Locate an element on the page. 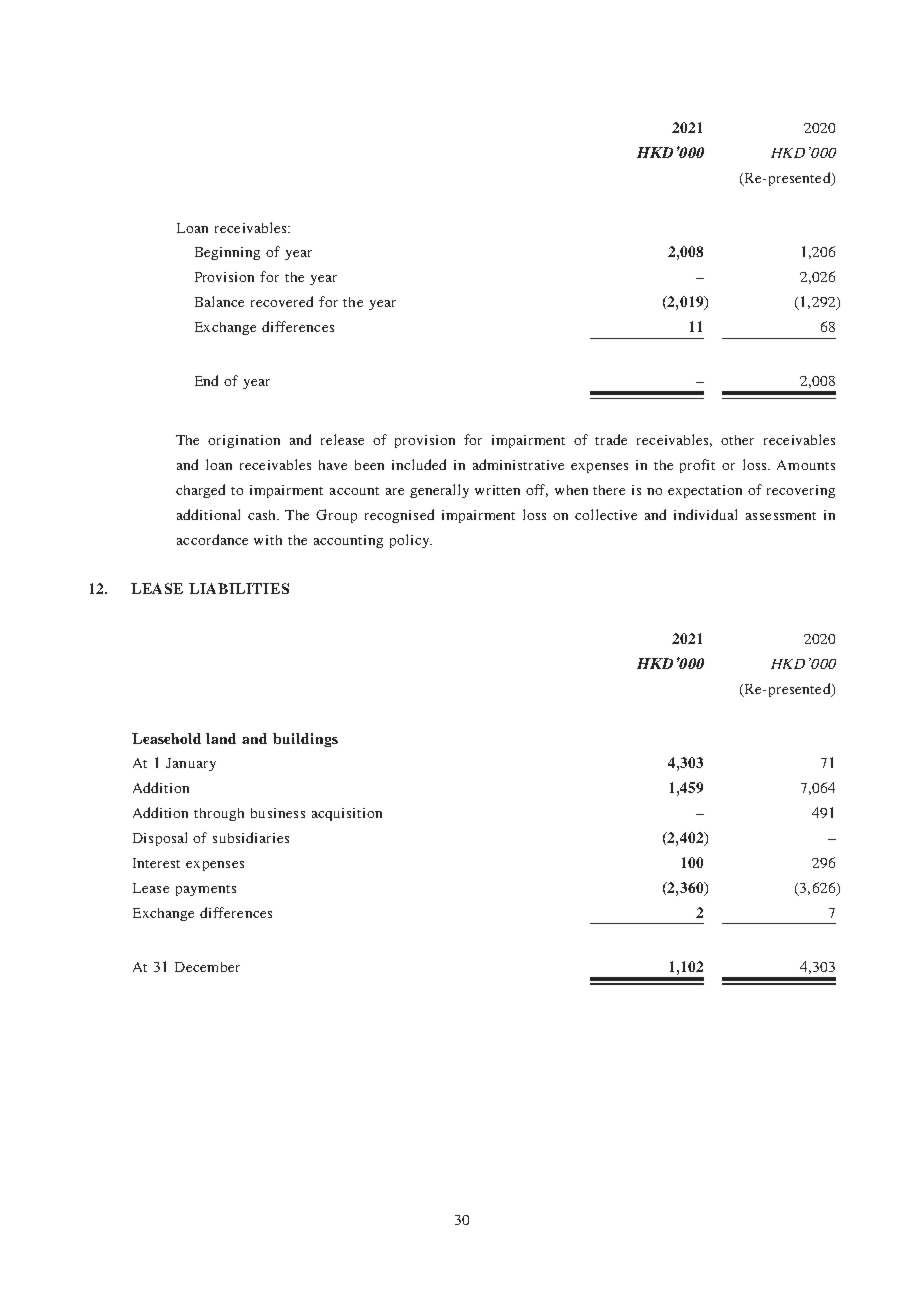 The height and width of the document is (1308, 924). individual is located at coordinates (705, 514).
